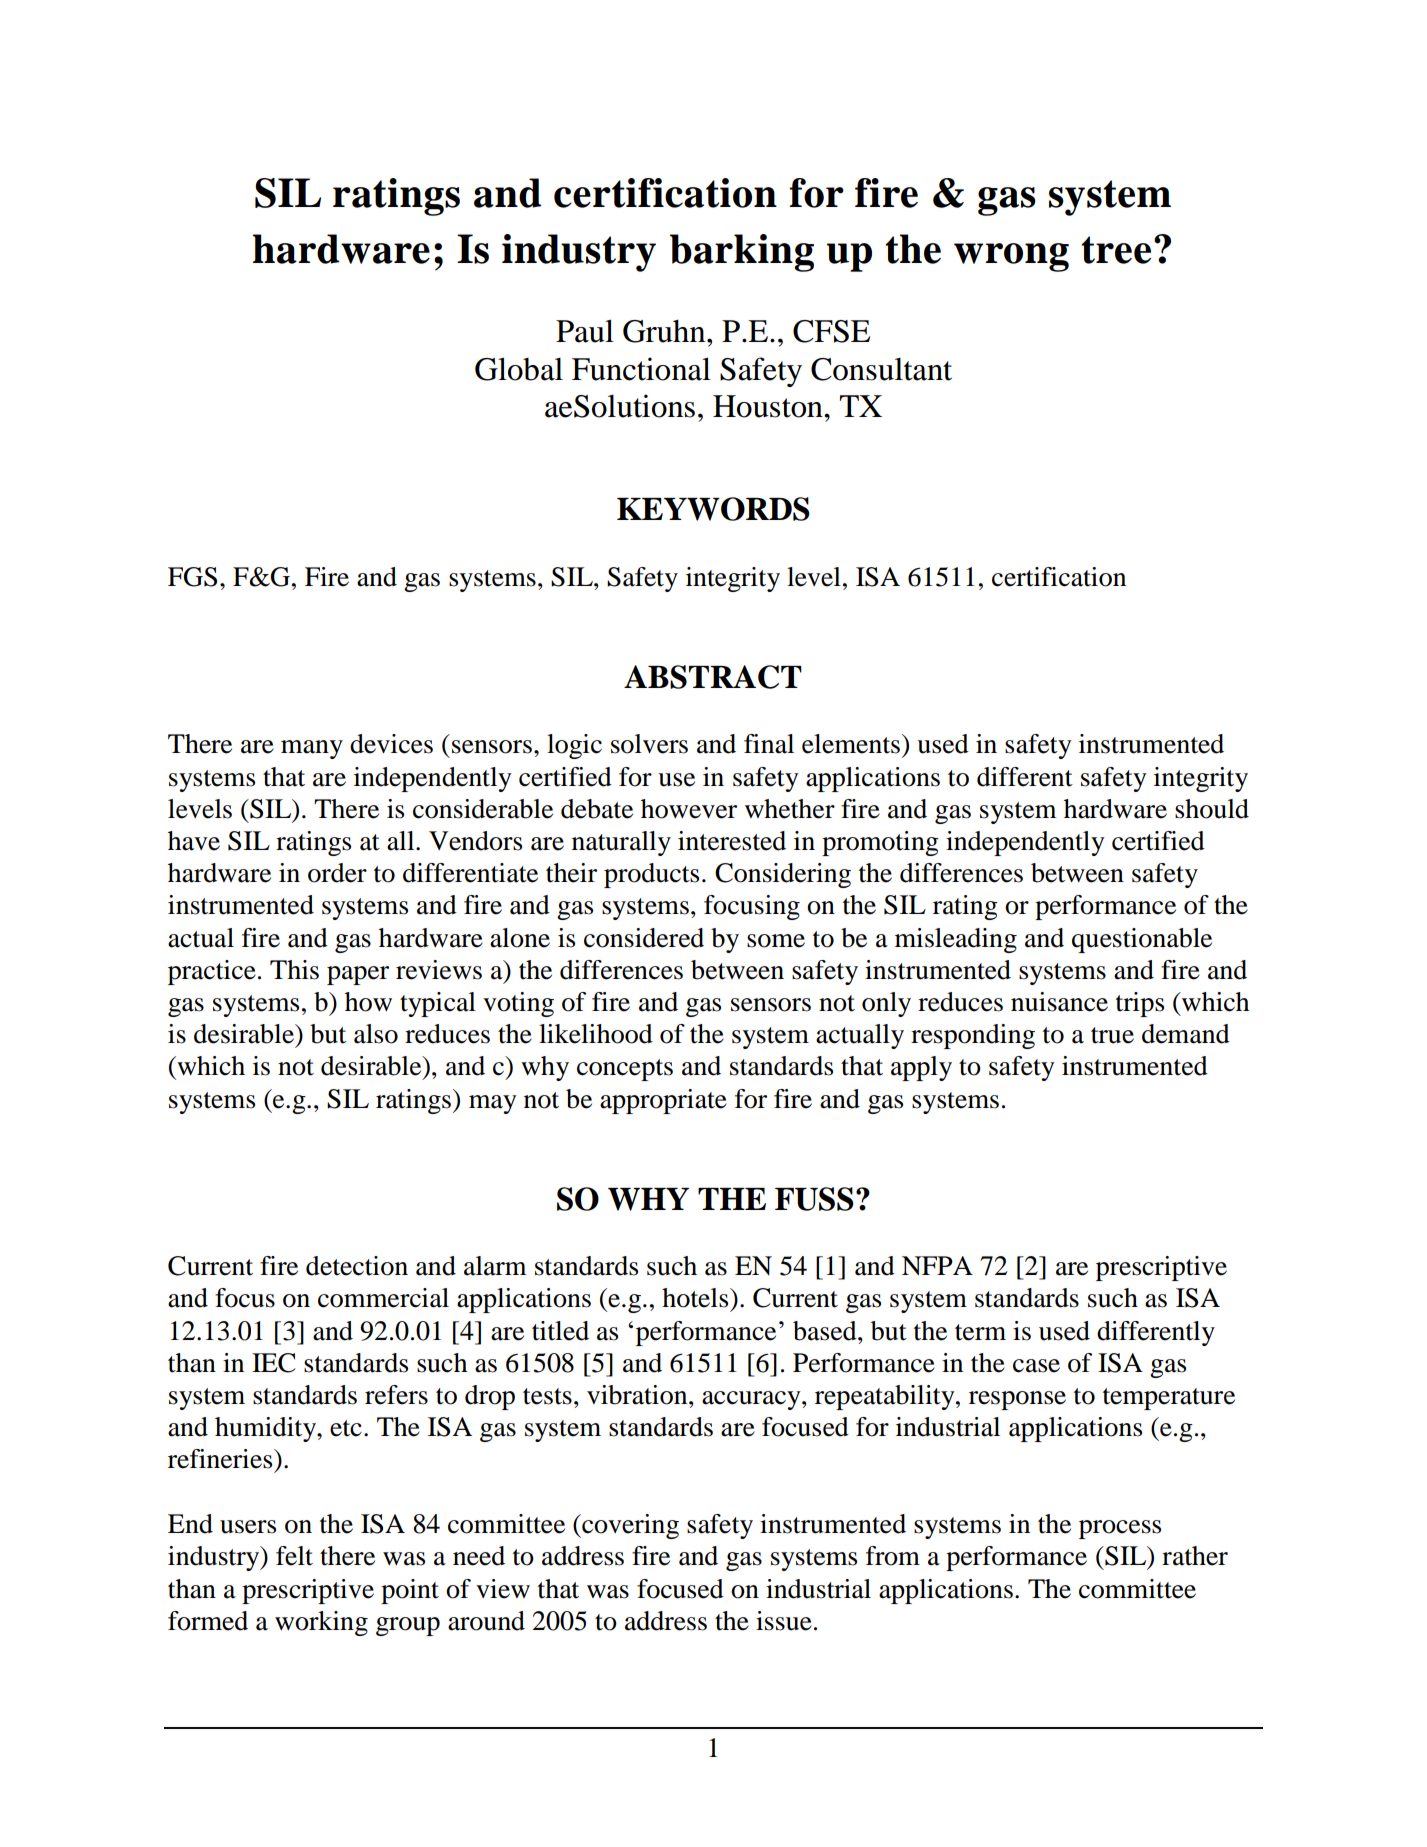 This screenshot has height=1847, width=1427. I want to click on considered, so click(644, 938).
